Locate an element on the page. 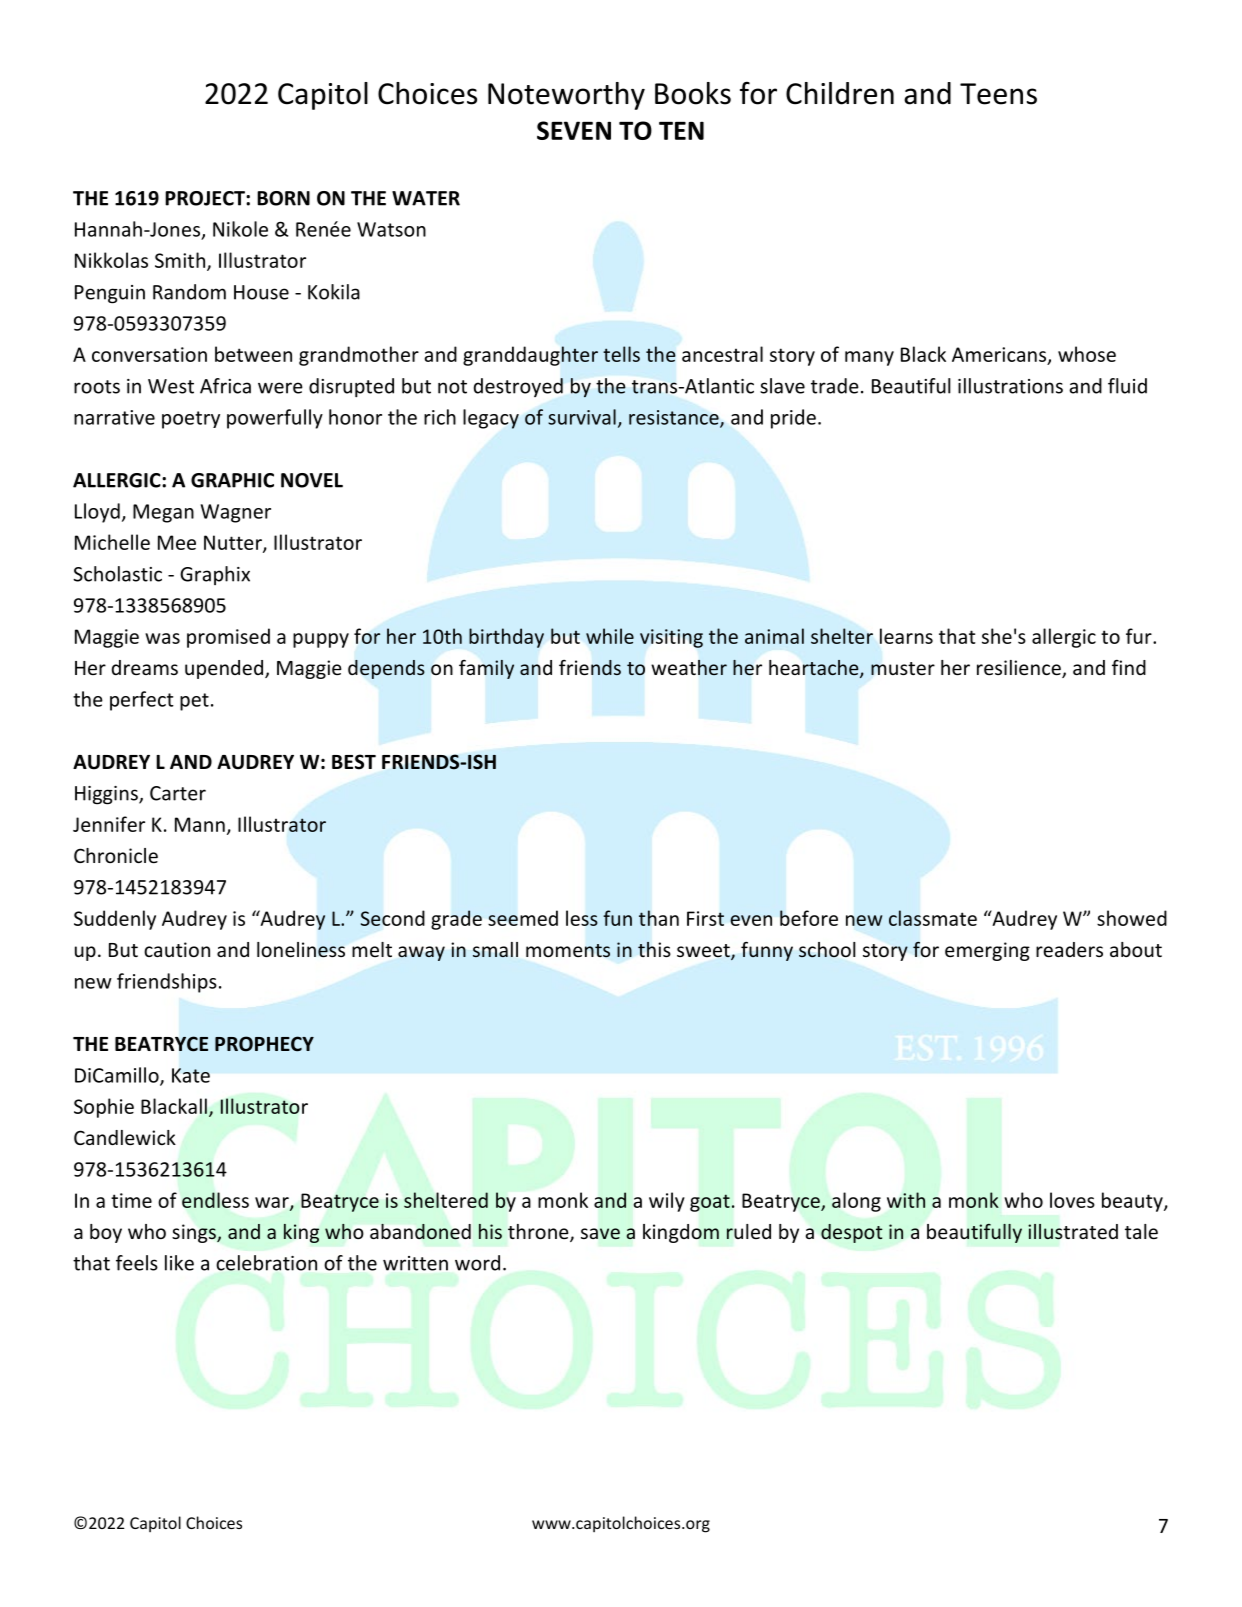 This document has width=1242, height=1607. weather is located at coordinates (689, 668).
